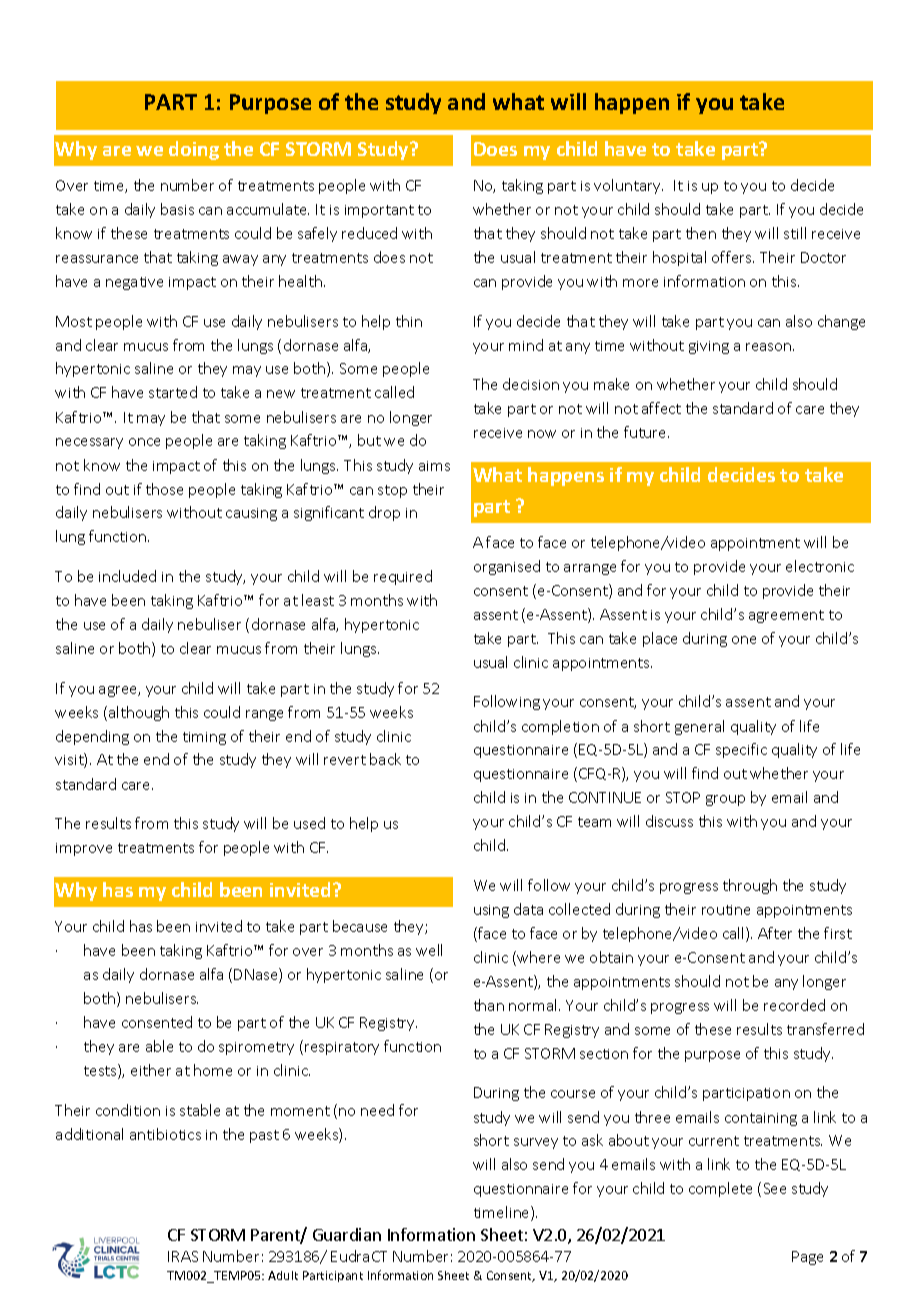 The image size is (924, 1308). What do you see at coordinates (750, 886) in the screenshot?
I see `through` at bounding box center [750, 886].
